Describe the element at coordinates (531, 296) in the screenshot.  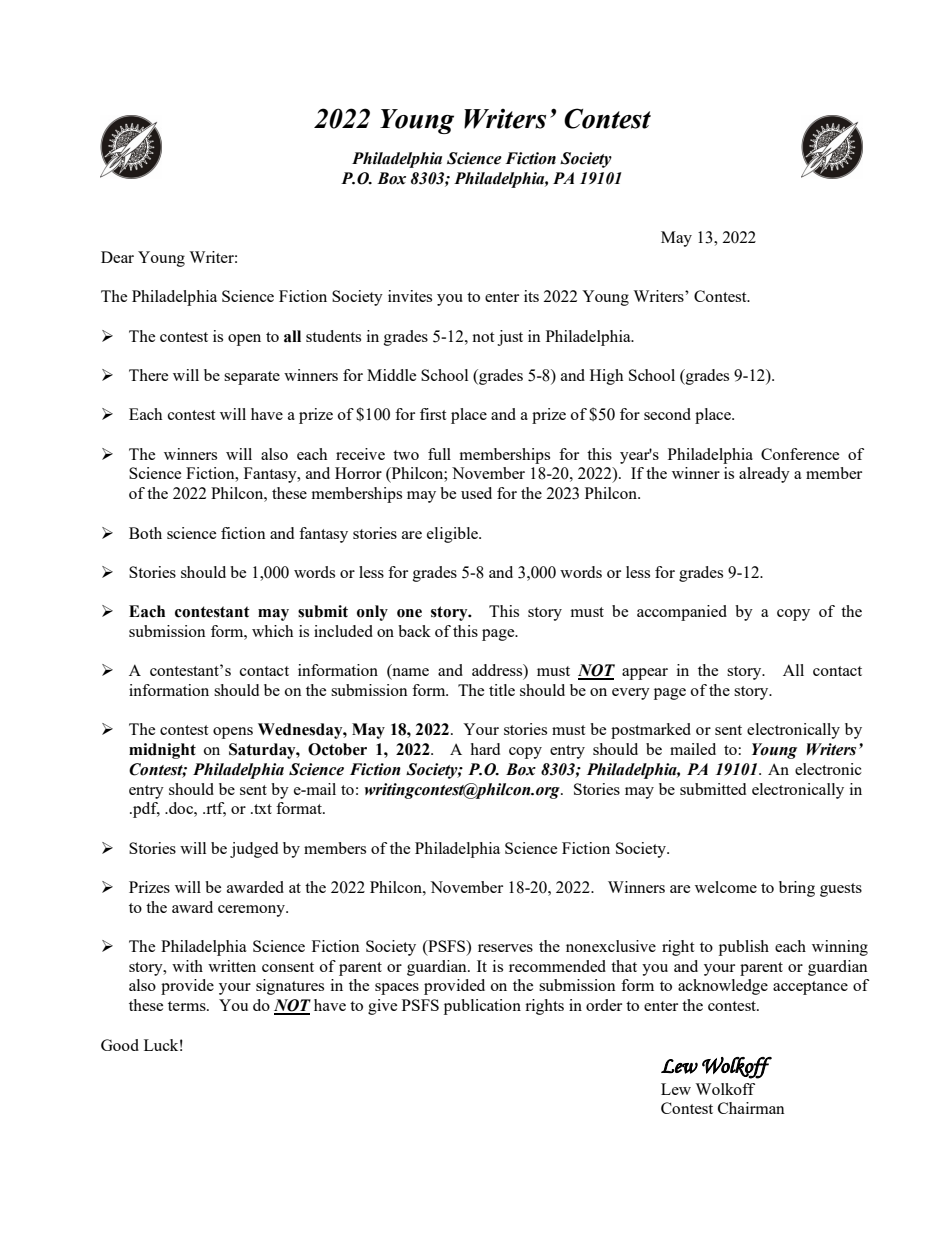
I see `its` at that location.
